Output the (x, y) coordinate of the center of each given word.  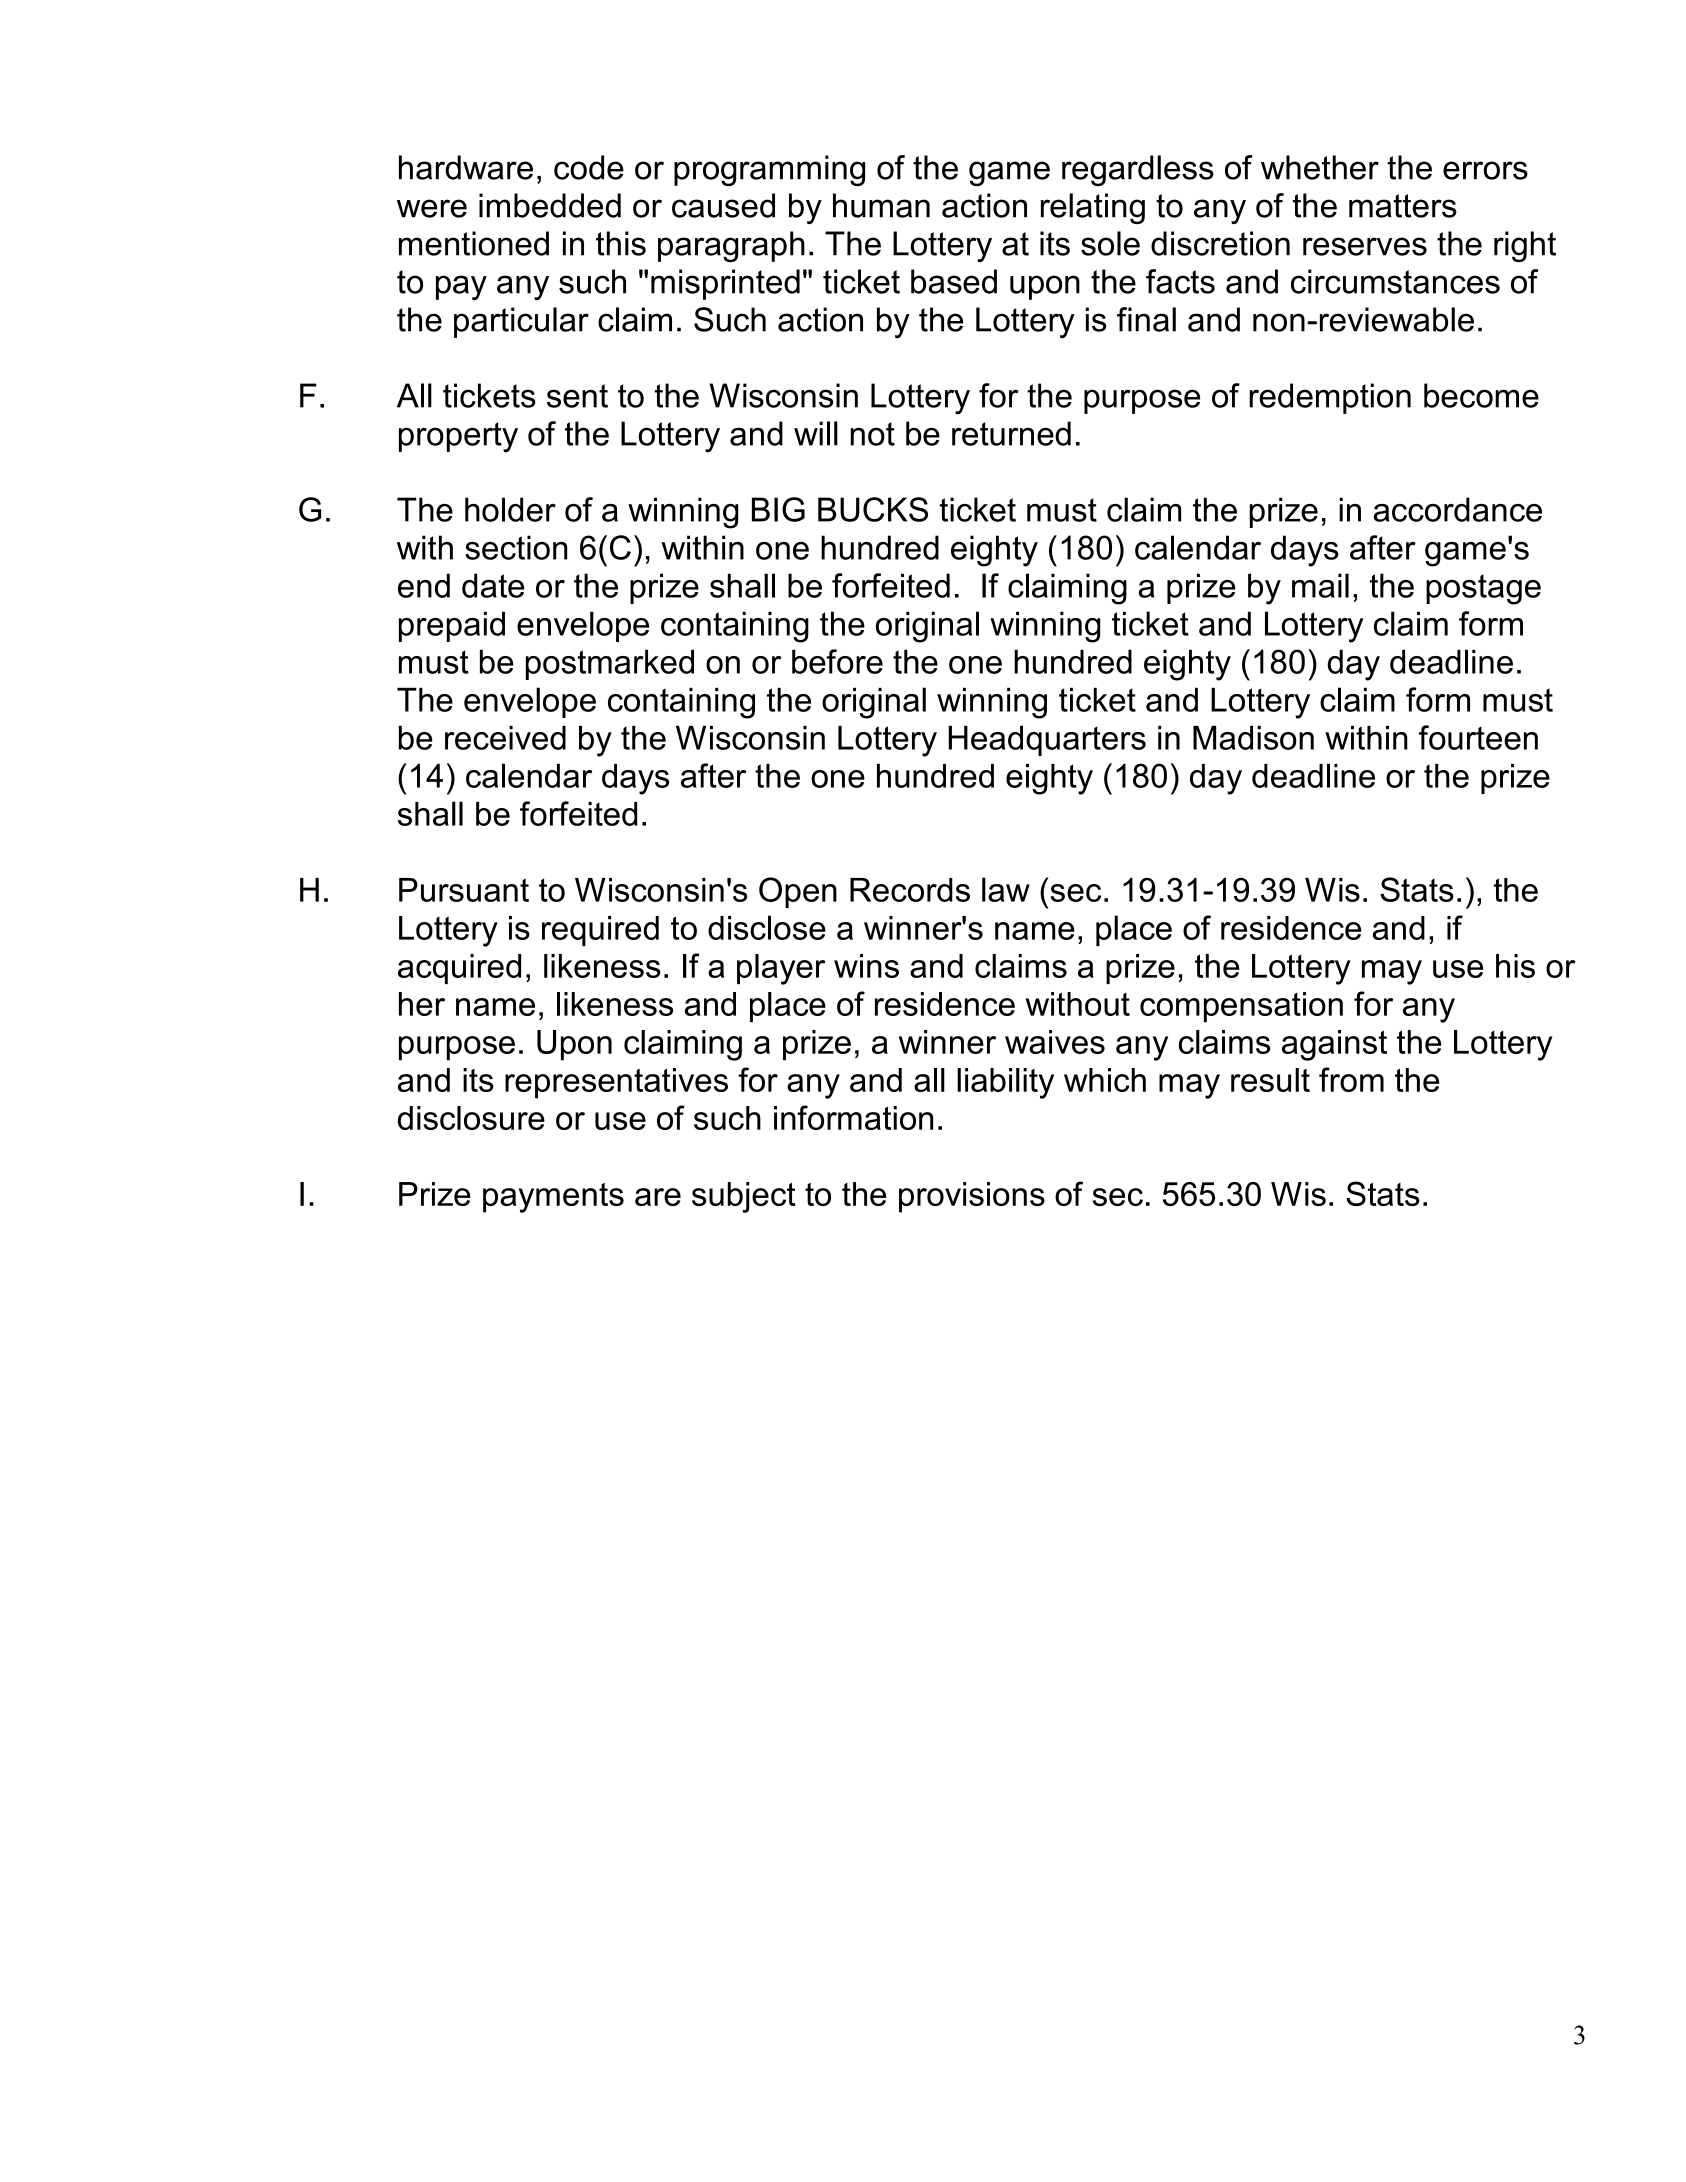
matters (1403, 206)
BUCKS (873, 509)
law (1006, 889)
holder (510, 509)
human (881, 205)
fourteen (1478, 737)
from (1351, 1079)
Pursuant (464, 890)
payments (553, 1198)
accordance (1458, 509)
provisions (972, 1197)
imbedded (550, 205)
